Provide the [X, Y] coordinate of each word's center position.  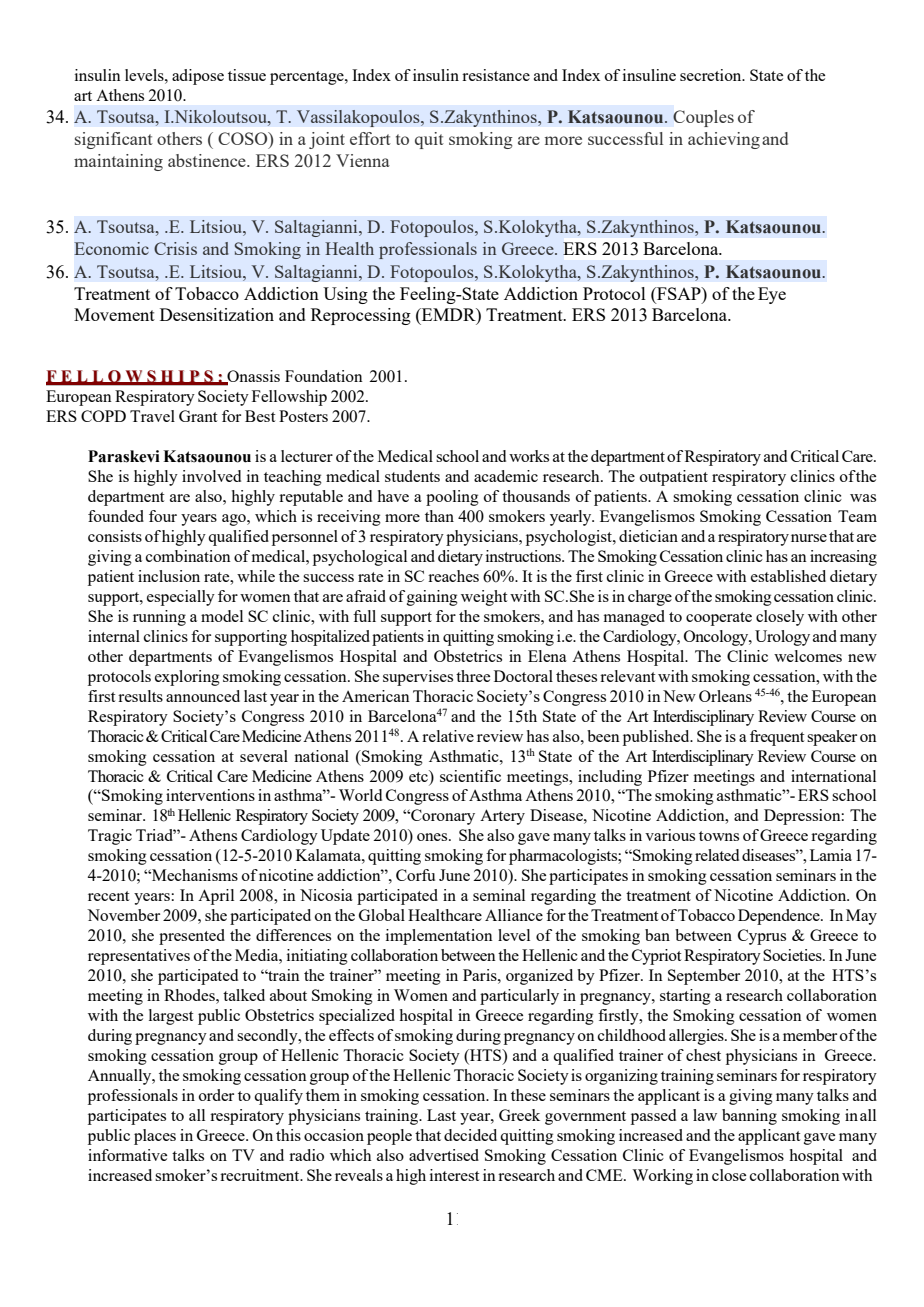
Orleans [725, 696]
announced [203, 696]
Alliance [514, 915]
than [439, 516]
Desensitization [217, 314]
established [788, 576]
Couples [703, 118]
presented [192, 937]
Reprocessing [361, 316]
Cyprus [762, 937]
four [163, 516]
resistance [496, 75]
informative [127, 1155]
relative [448, 736]
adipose [198, 77]
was [863, 498]
